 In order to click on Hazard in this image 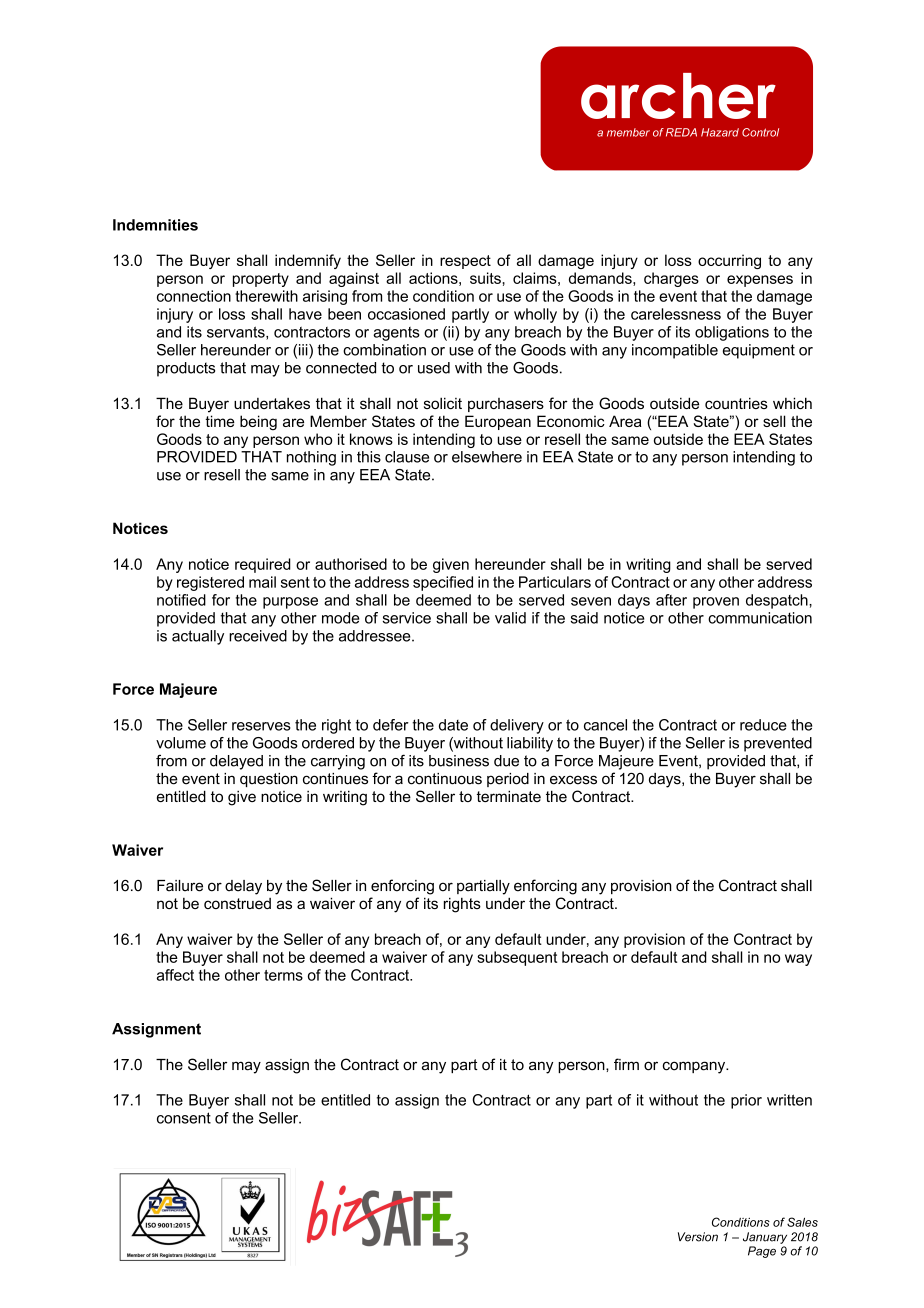, I will do `click(720, 132)`.
